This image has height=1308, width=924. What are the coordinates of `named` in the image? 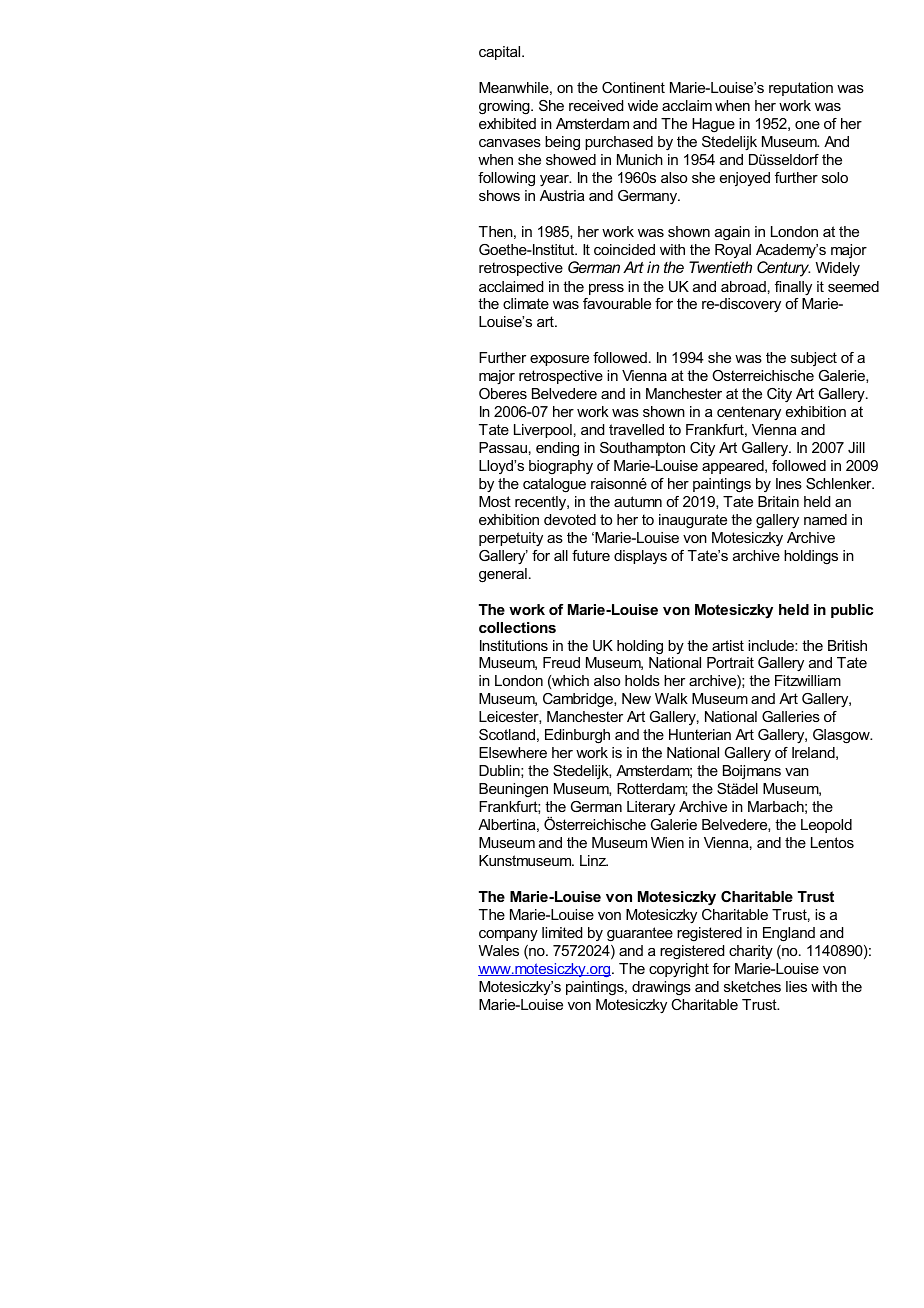 It's located at (825, 519).
